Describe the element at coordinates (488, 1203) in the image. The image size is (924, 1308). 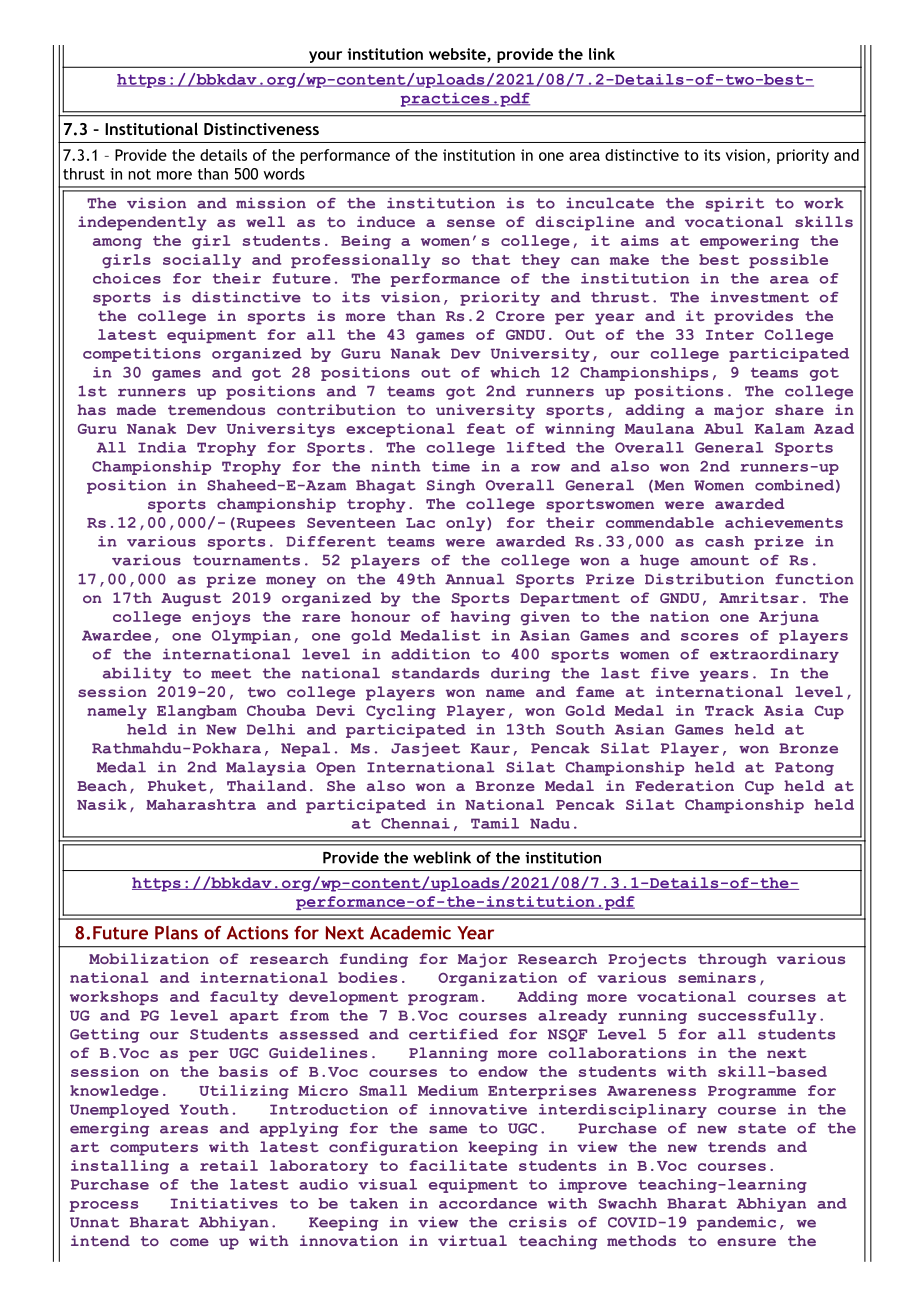
I see `accordance` at that location.
